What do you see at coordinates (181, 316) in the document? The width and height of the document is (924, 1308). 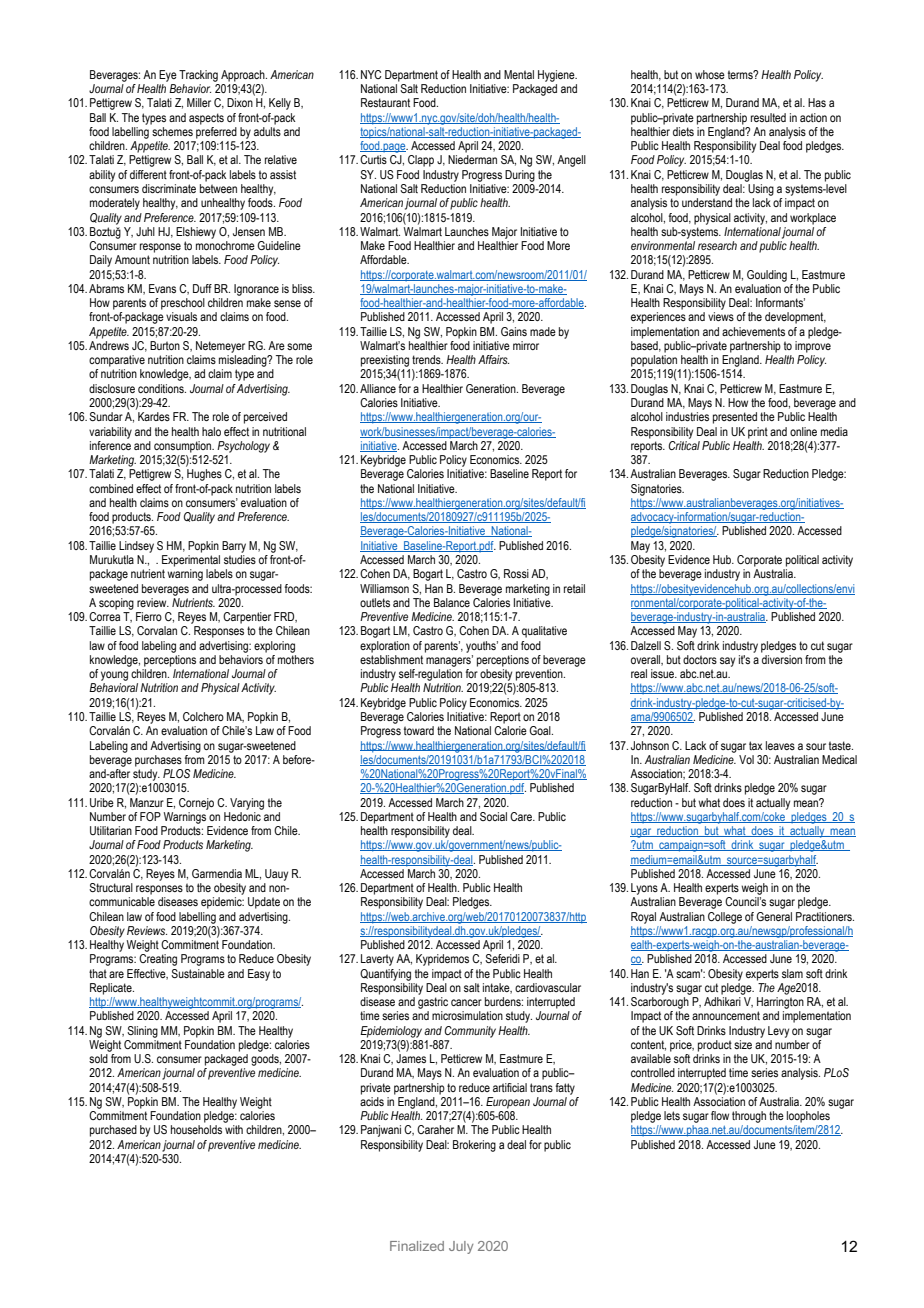 I see `visuals` at bounding box center [181, 316].
